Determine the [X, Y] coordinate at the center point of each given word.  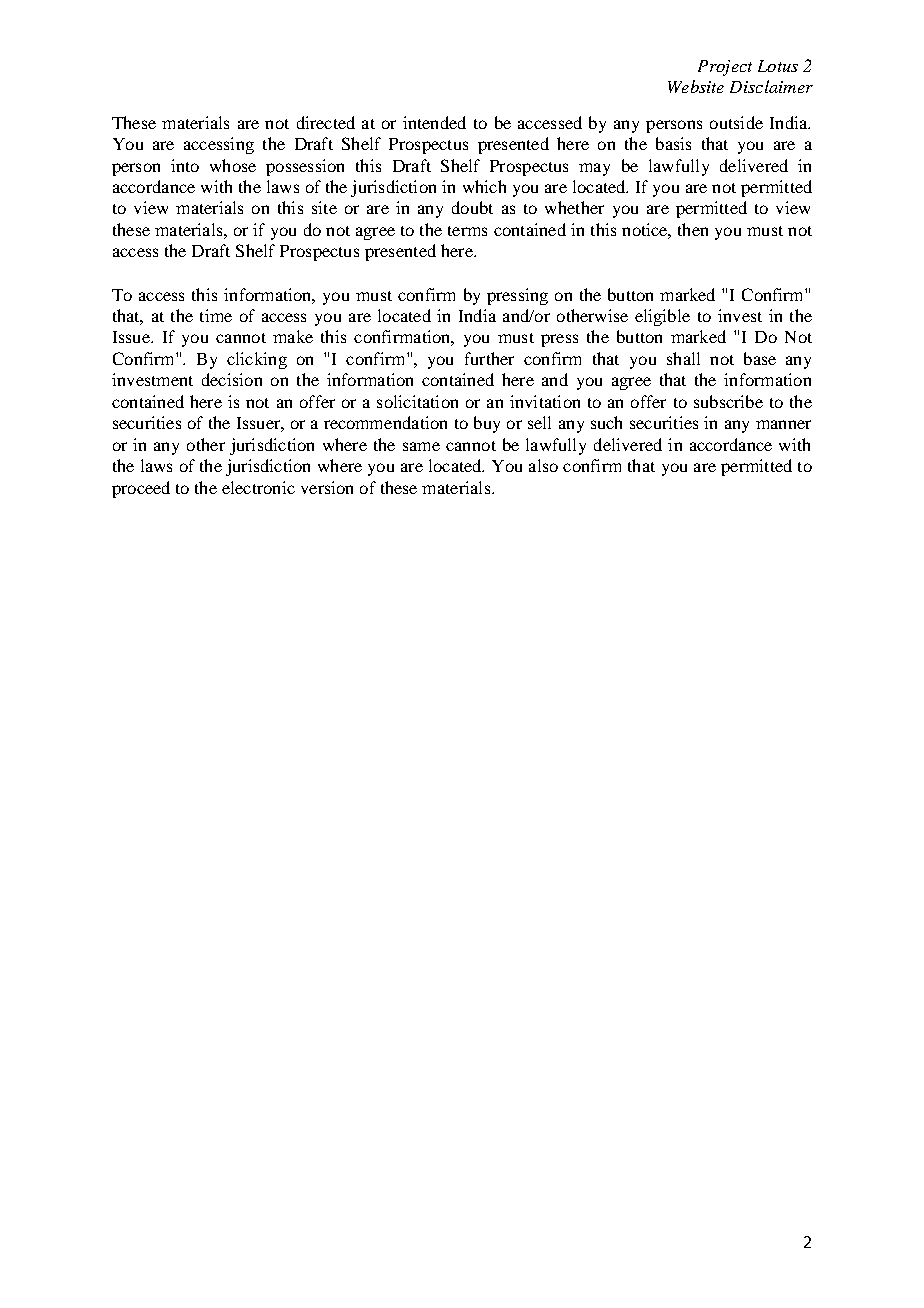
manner [783, 424]
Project [725, 68]
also [543, 465]
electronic [258, 487]
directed [326, 122]
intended [434, 122]
